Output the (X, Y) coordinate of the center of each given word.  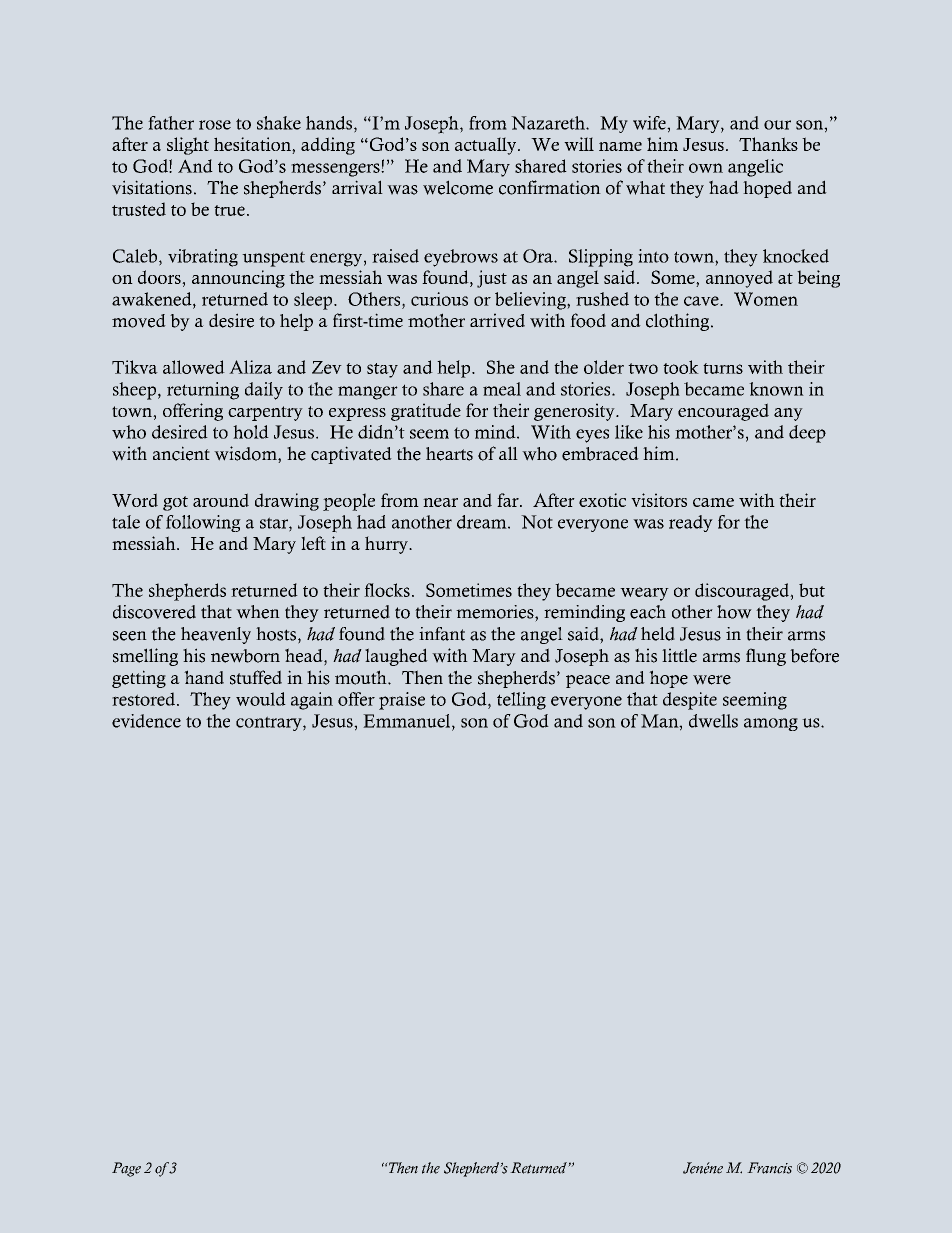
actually (487, 146)
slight (188, 146)
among (771, 724)
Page (126, 1169)
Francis (769, 1168)
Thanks (768, 144)
